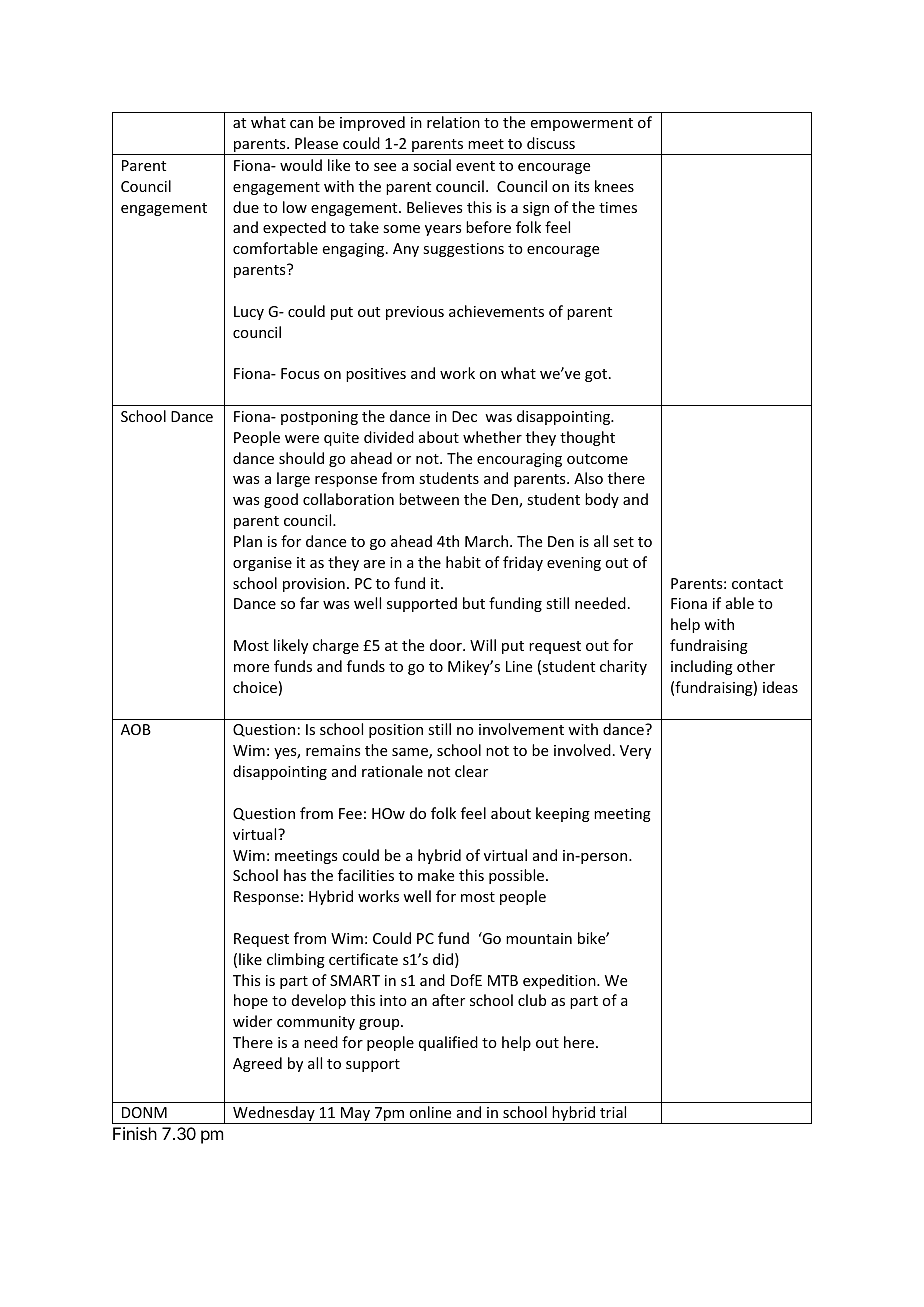 This image has height=1307, width=924. Describe the element at coordinates (475, 166) in the image. I see `event` at that location.
